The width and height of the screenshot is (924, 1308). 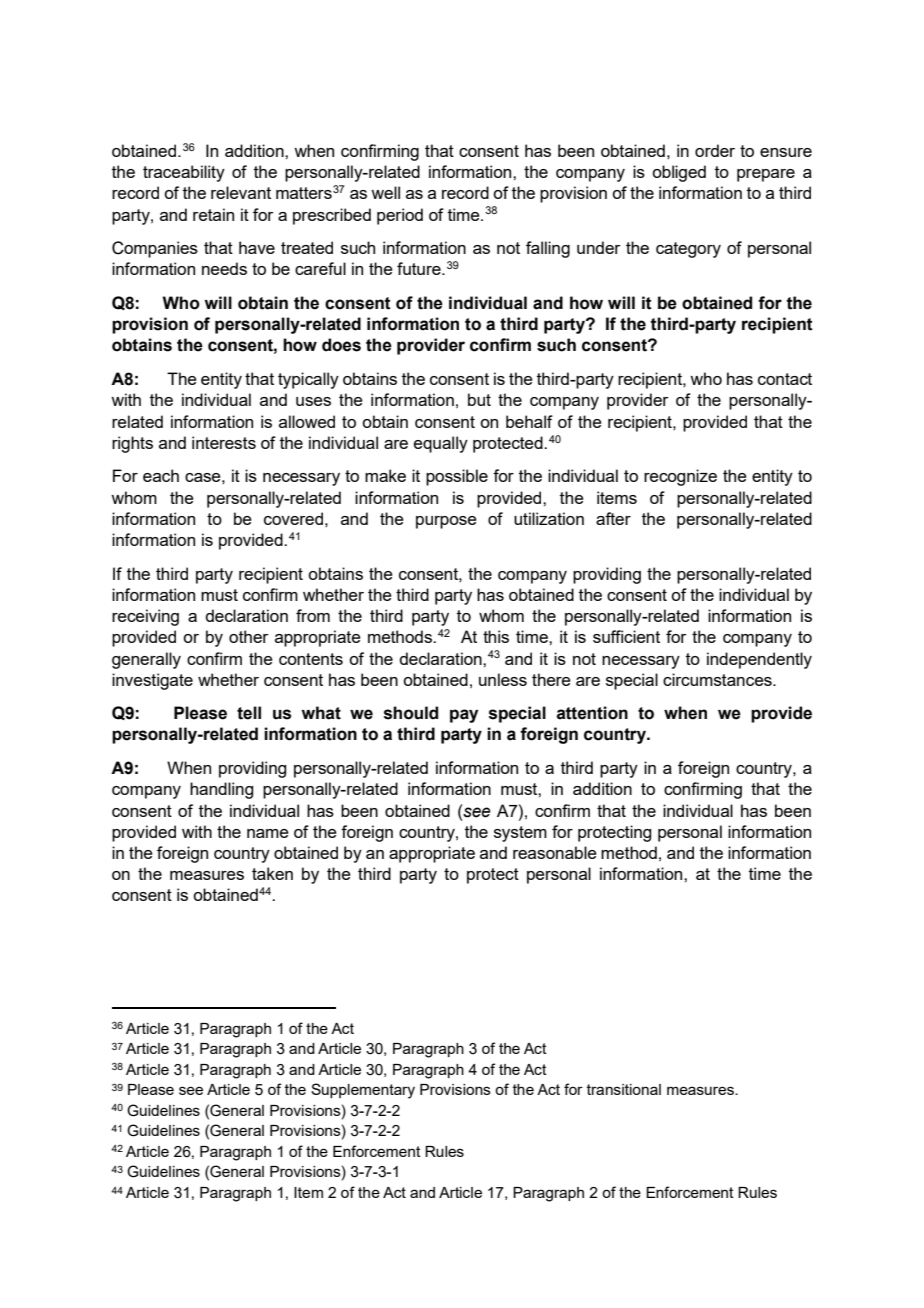 I want to click on well, so click(x=385, y=192).
